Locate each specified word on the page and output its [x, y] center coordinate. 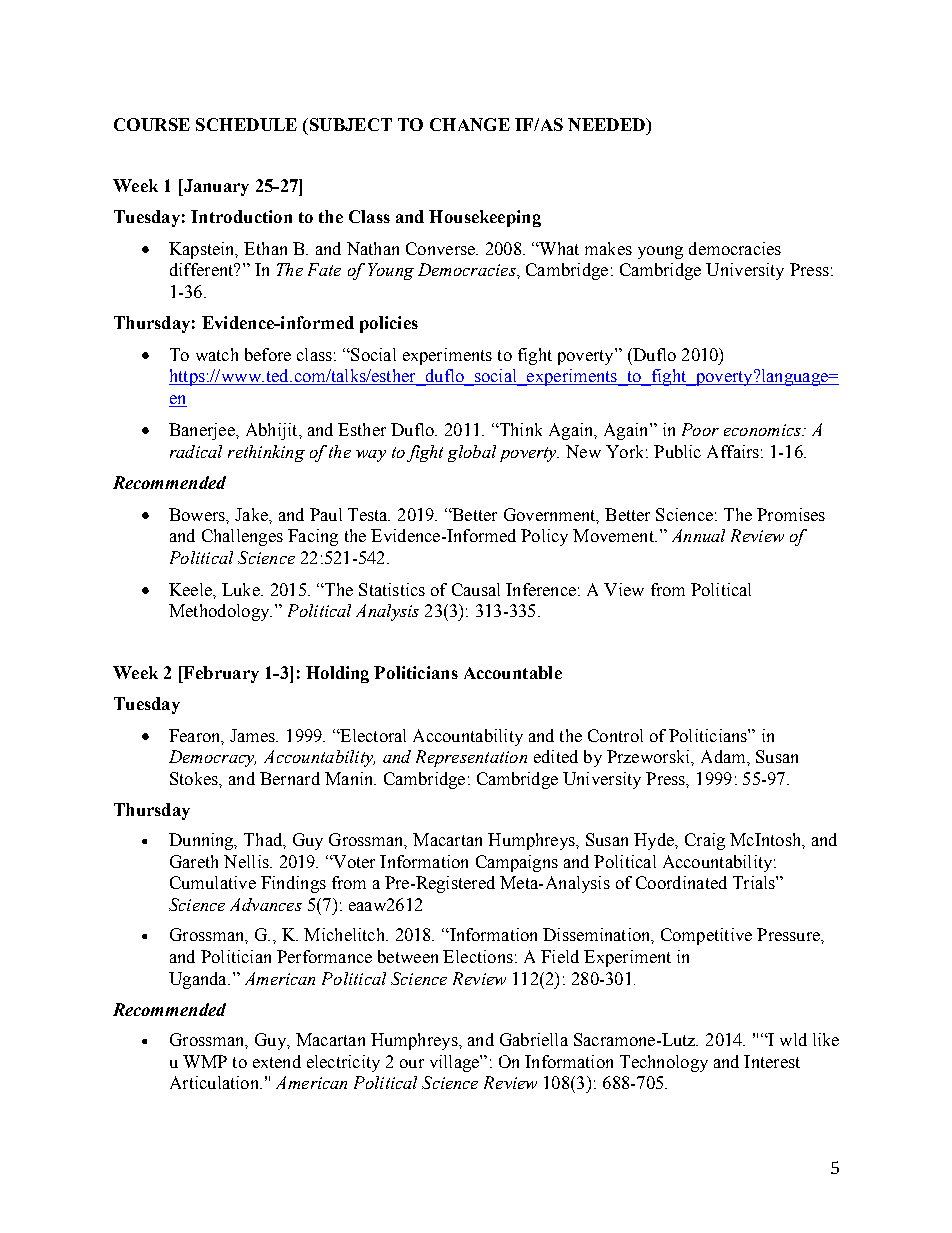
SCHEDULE [246, 124]
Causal [476, 589]
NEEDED [607, 124]
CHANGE [470, 124]
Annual [698, 535]
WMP [205, 1061]
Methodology [220, 612]
